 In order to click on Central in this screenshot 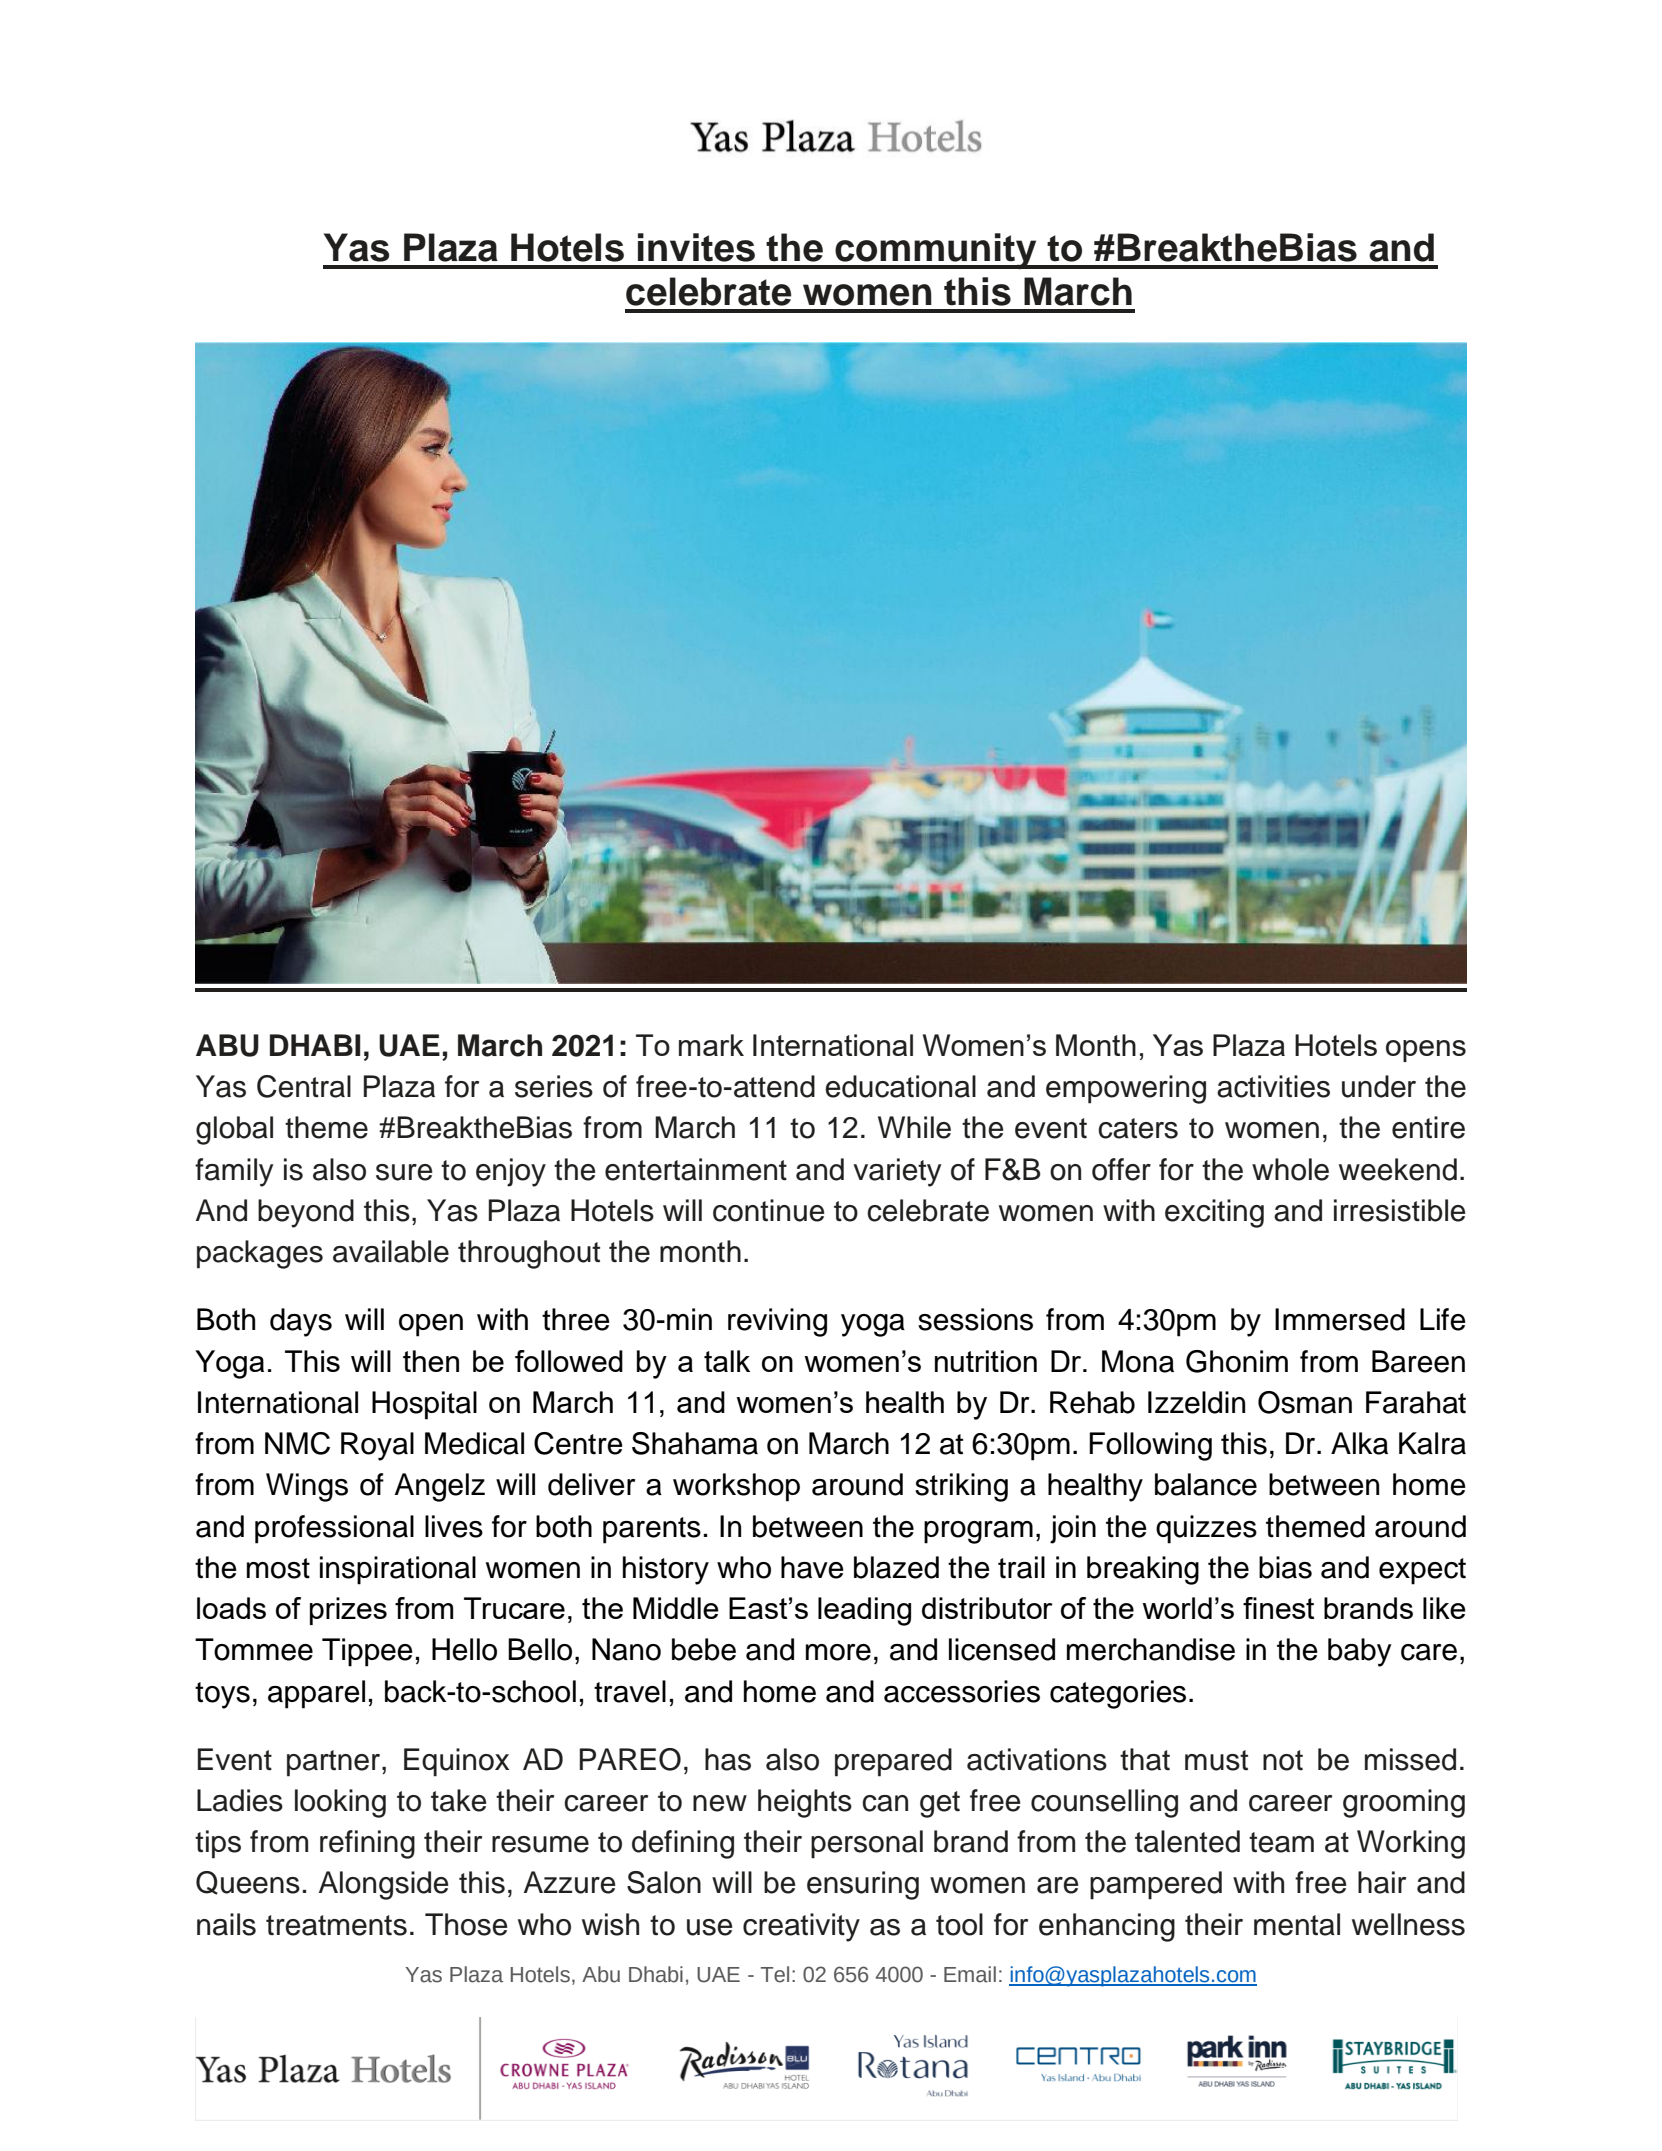, I will do `click(304, 1086)`.
